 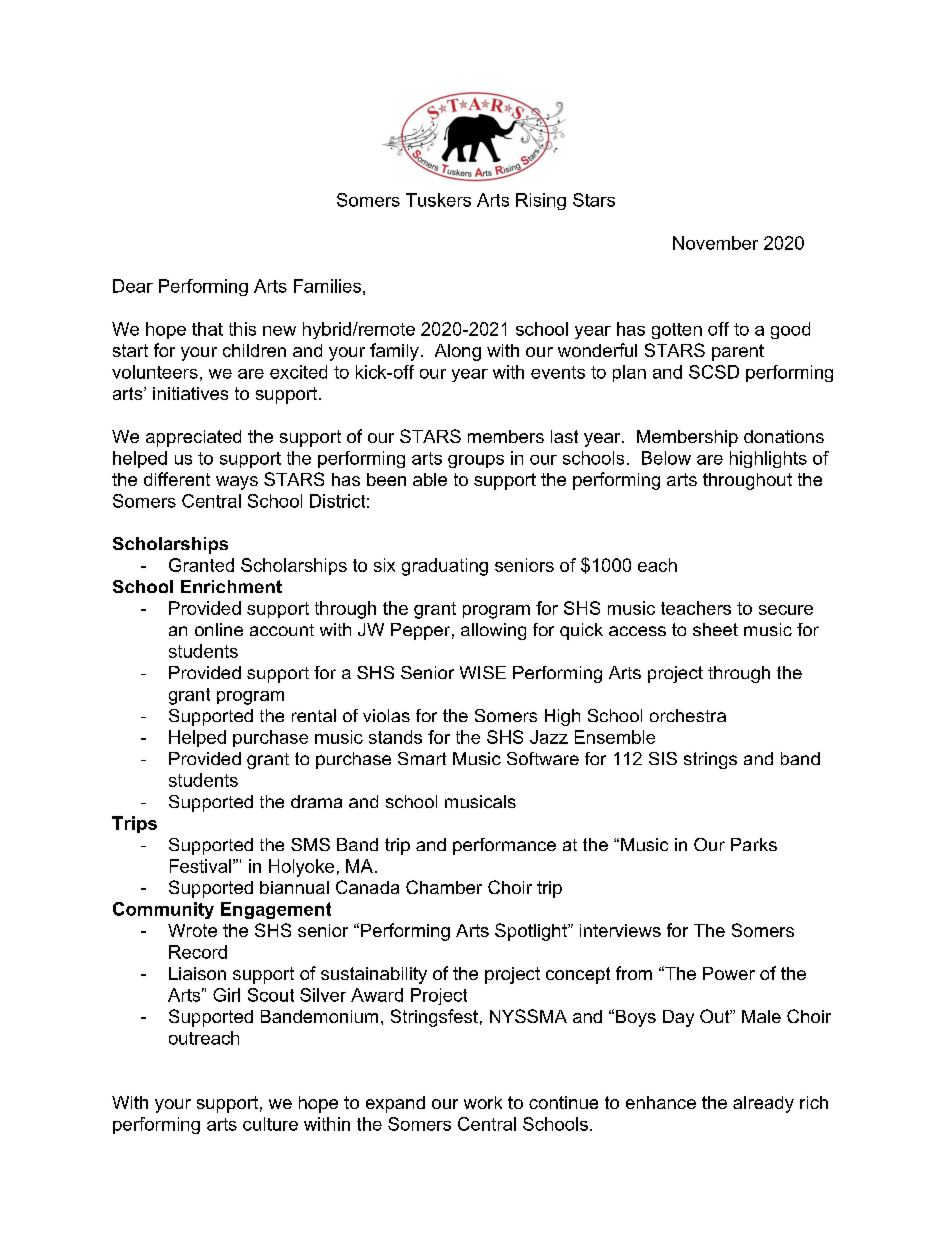 I want to click on Parks, so click(x=754, y=844).
